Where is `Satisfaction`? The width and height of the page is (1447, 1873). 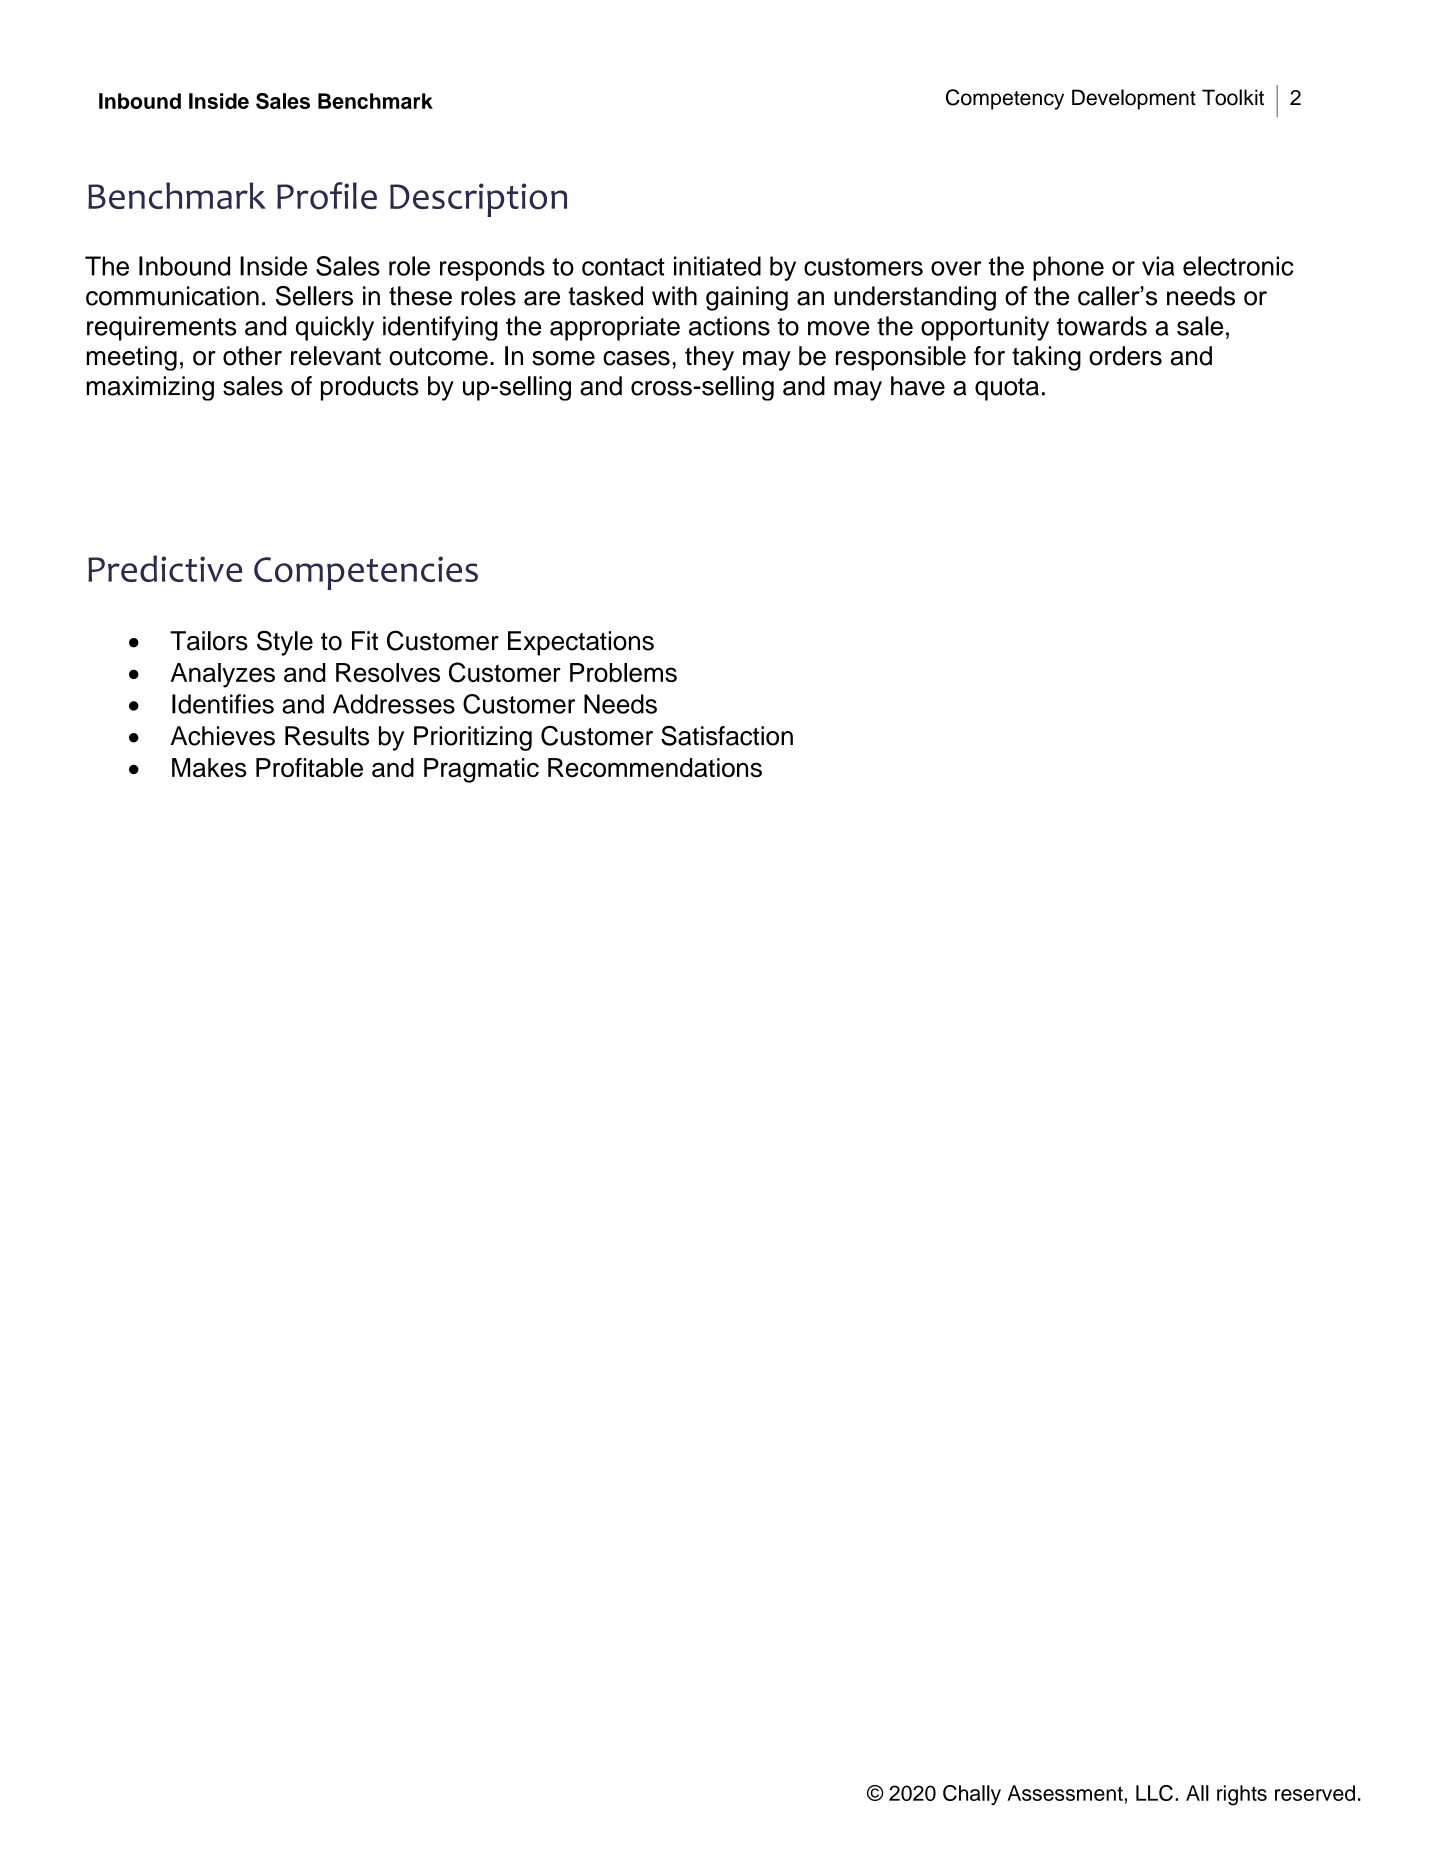 Satisfaction is located at coordinates (727, 736).
